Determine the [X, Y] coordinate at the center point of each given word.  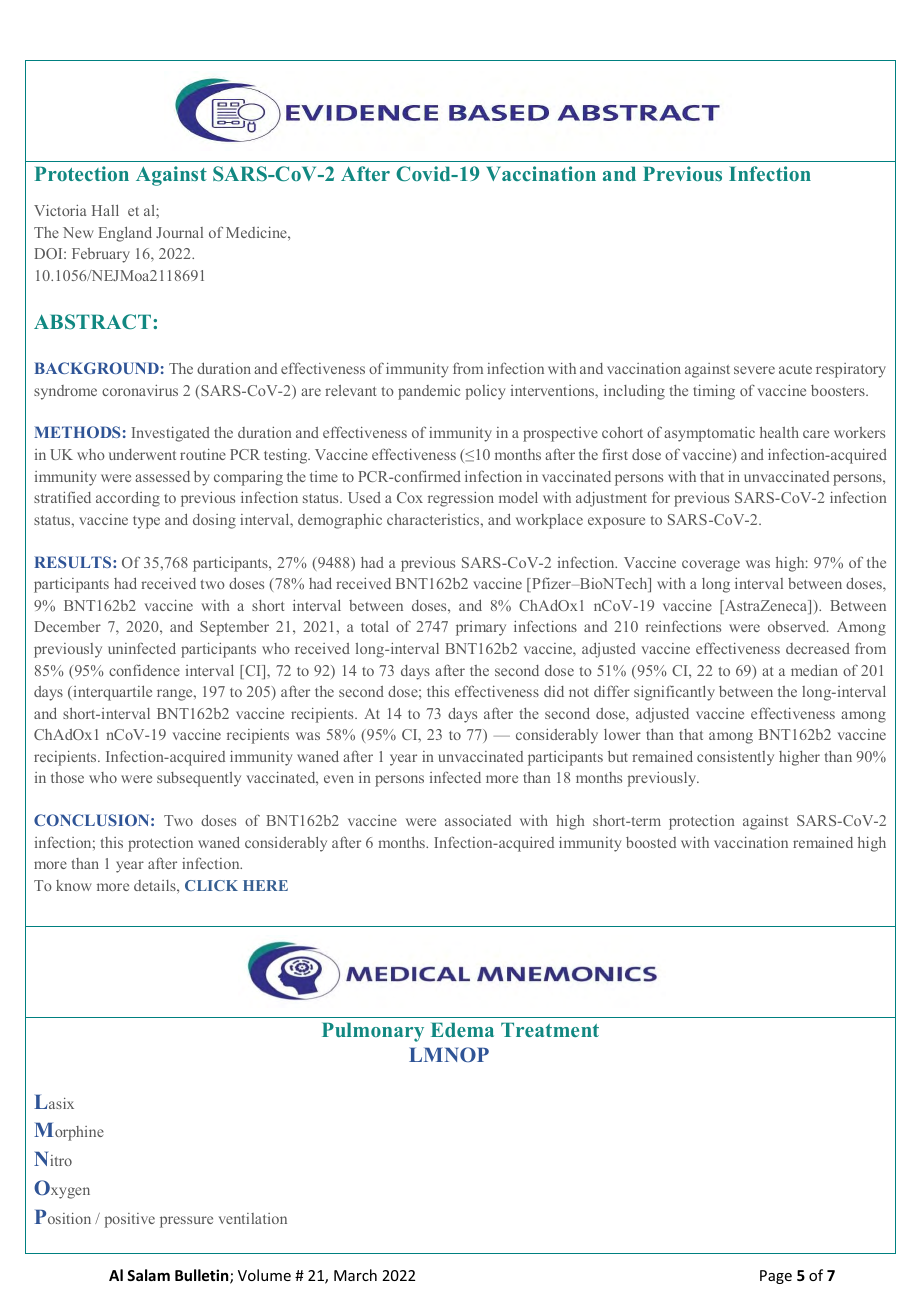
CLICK [211, 885]
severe [754, 370]
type [146, 522]
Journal [179, 232]
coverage [711, 566]
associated [478, 820]
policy [485, 392]
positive [130, 1220]
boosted [651, 842]
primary [481, 628]
